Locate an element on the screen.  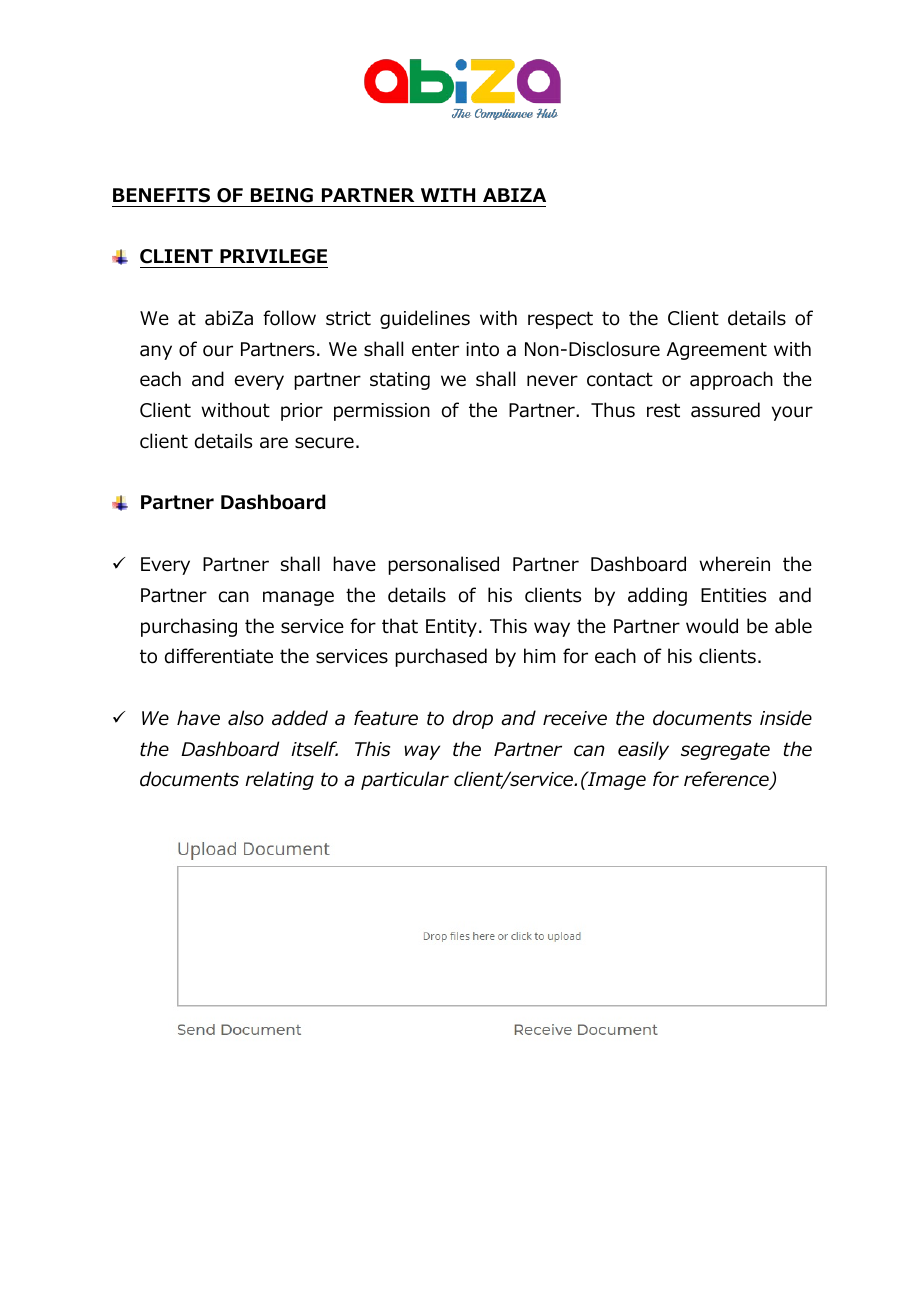
are is located at coordinates (274, 443).
